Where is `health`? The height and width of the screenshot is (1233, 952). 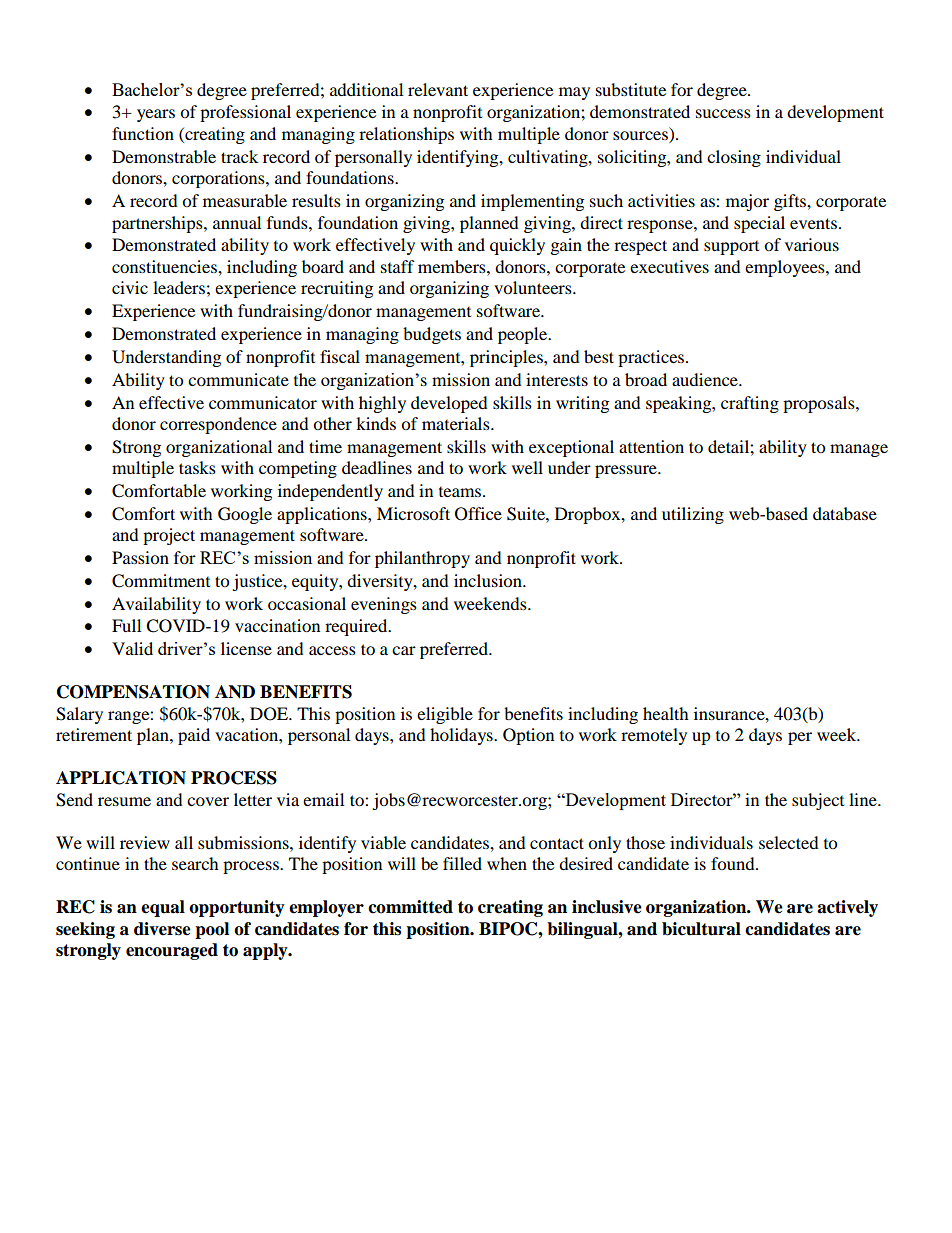 health is located at coordinates (666, 713).
